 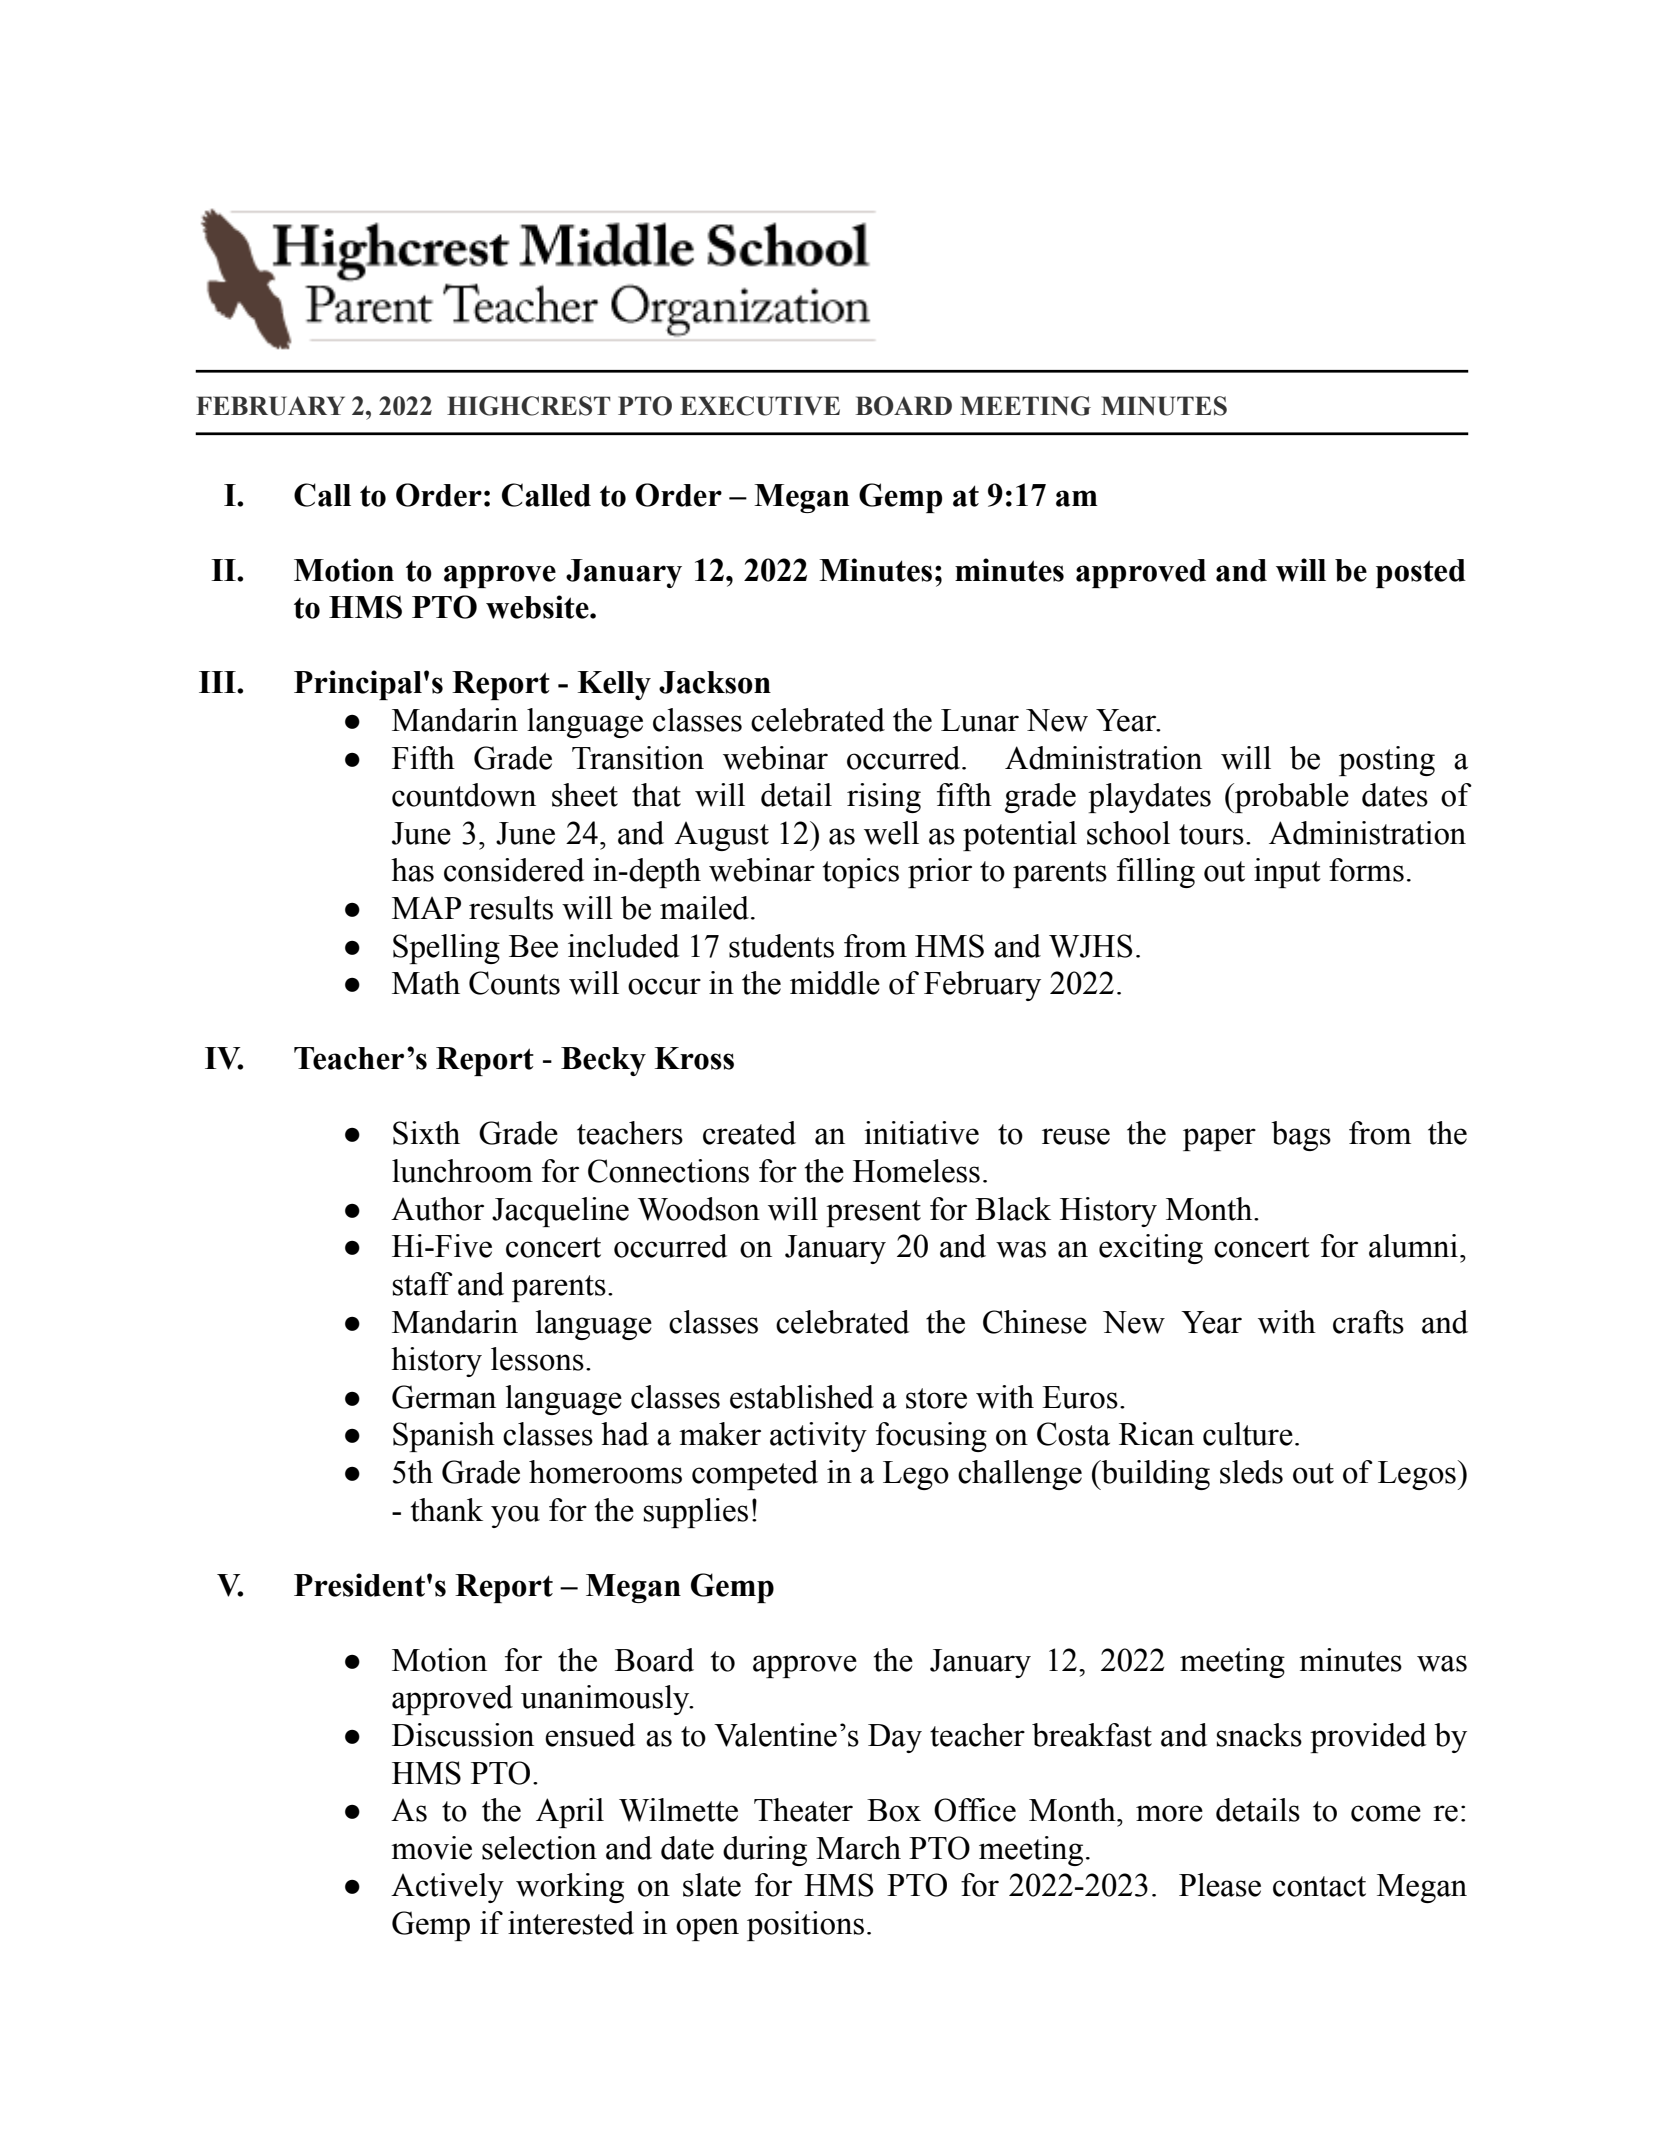 I want to click on Sixth, so click(x=426, y=1133).
